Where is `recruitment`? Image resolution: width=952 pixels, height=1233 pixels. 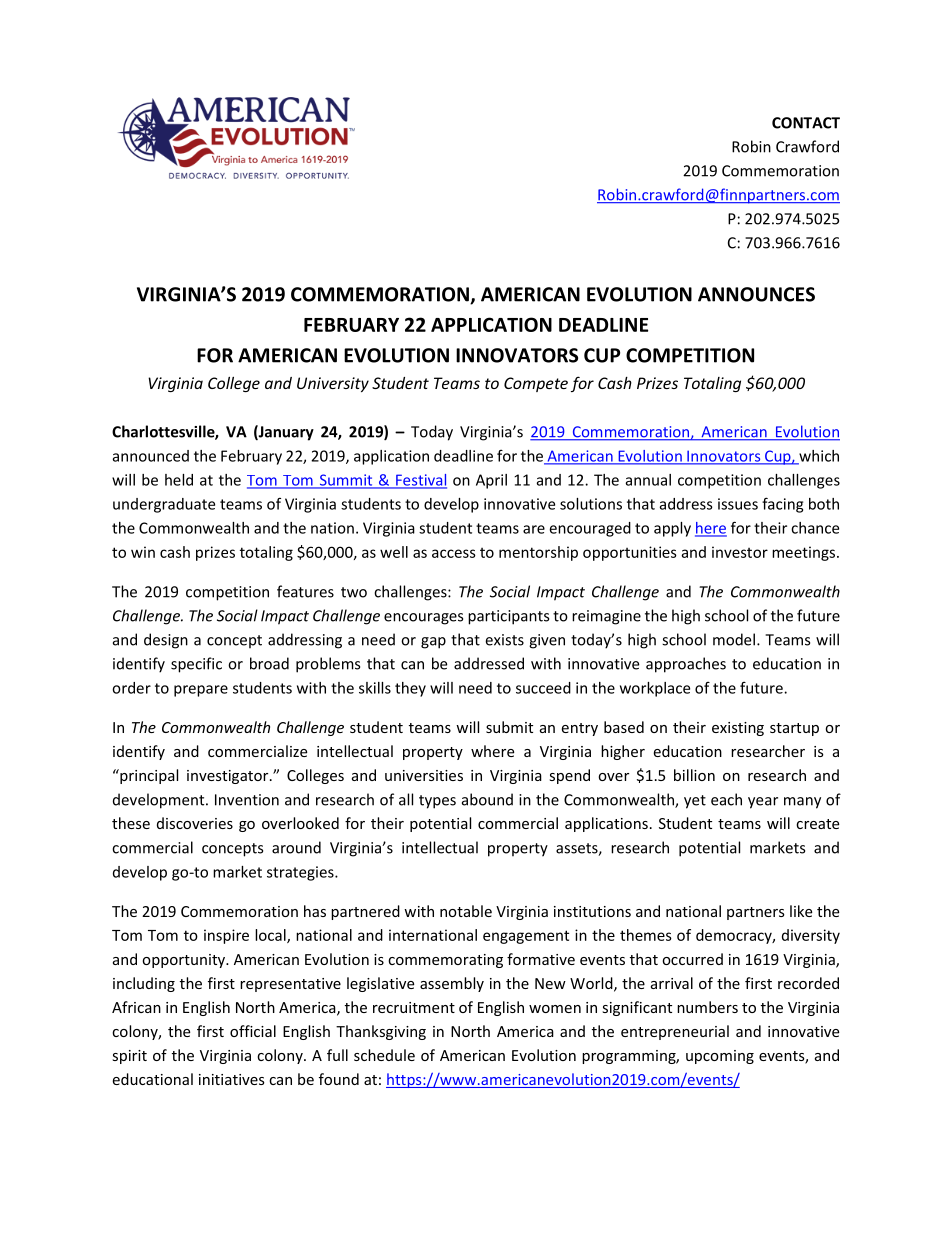
recruitment is located at coordinates (414, 1007).
